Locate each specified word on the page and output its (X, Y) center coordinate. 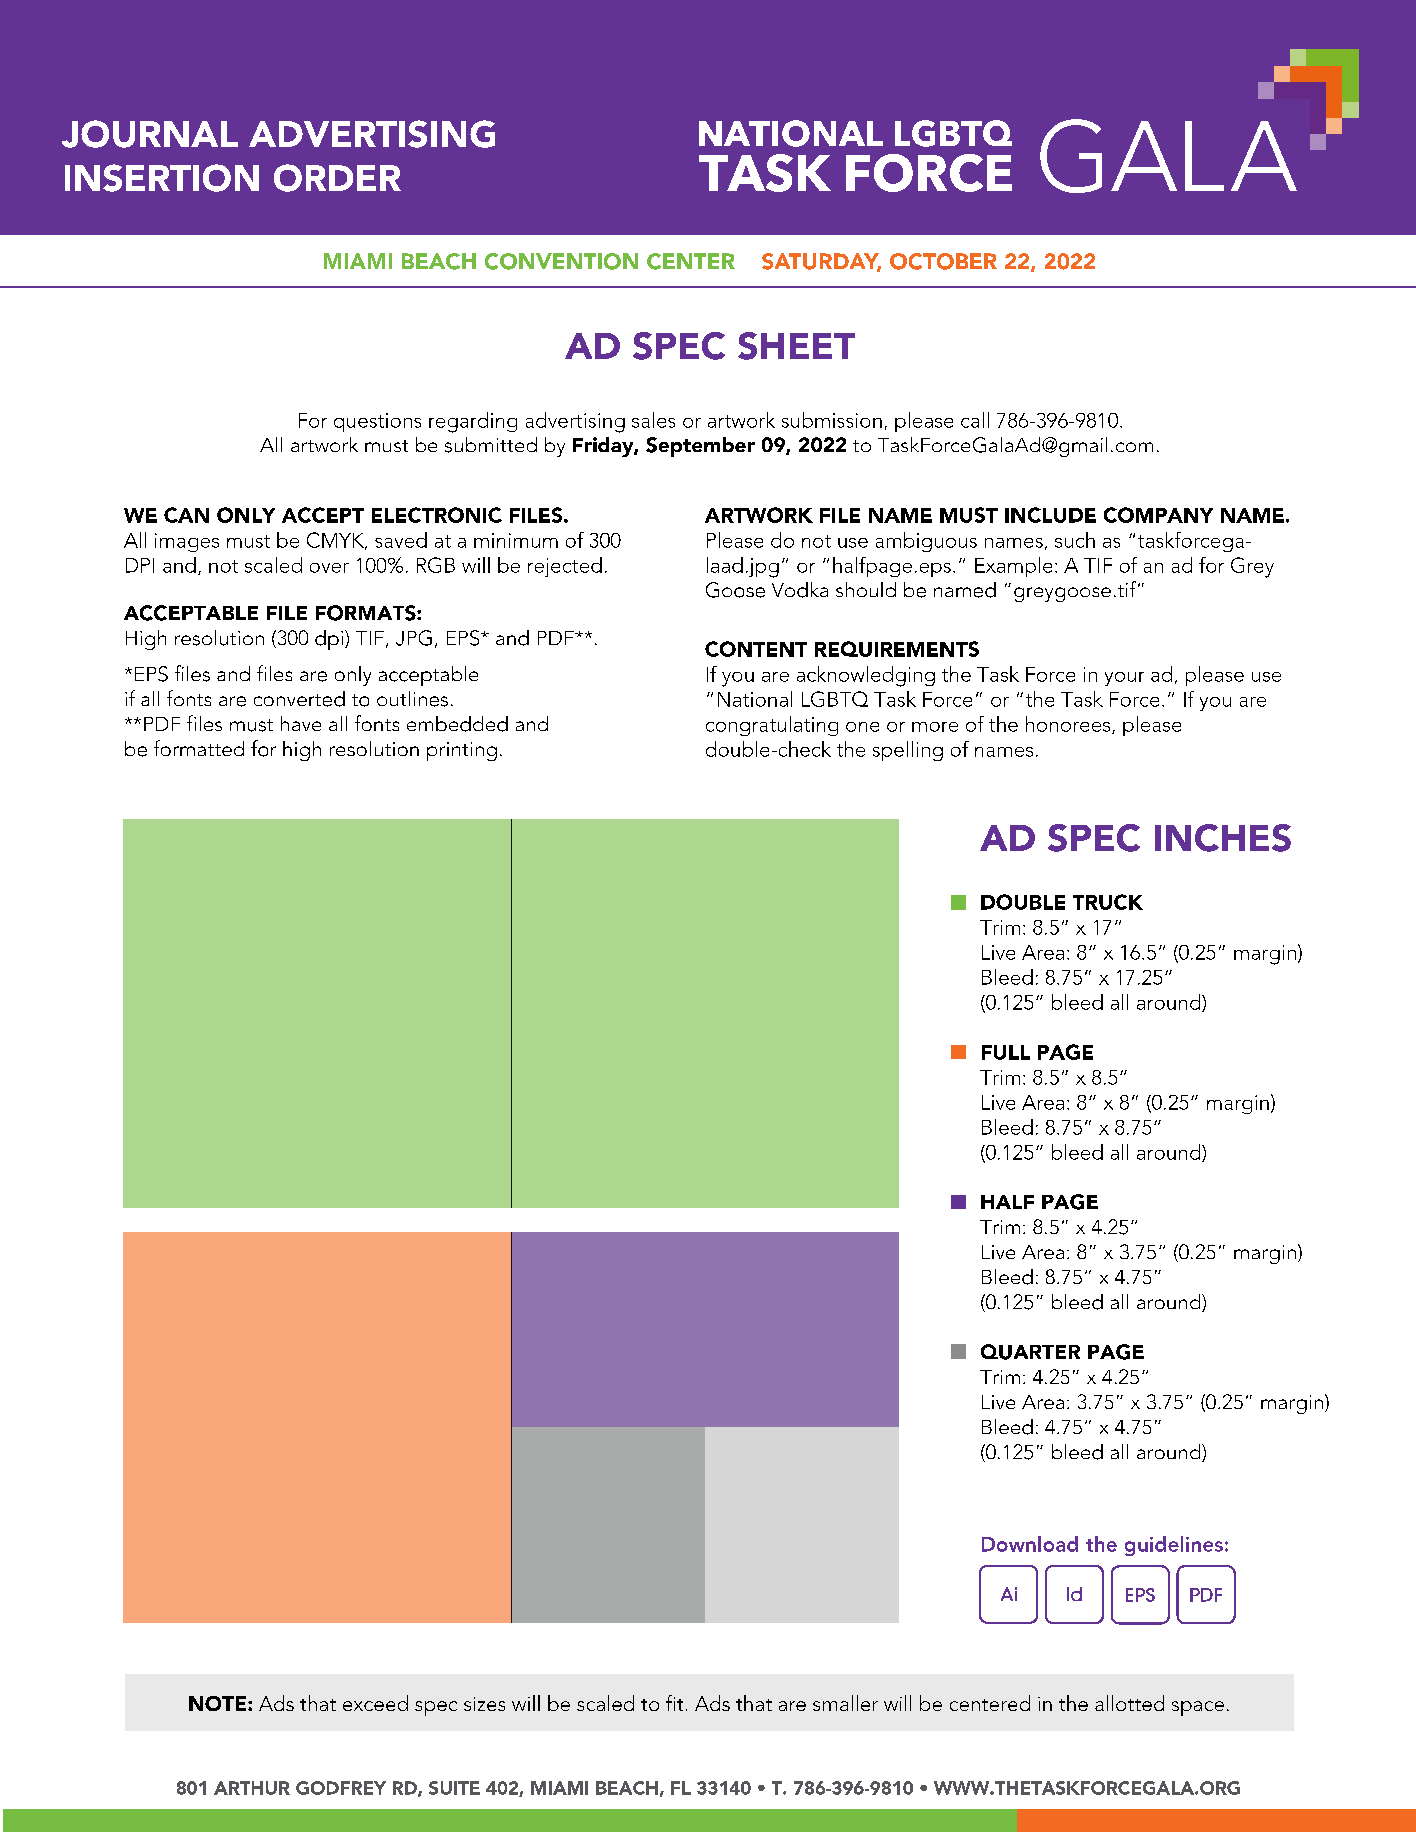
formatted (199, 748)
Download (1030, 1544)
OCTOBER (943, 261)
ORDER (337, 178)
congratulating (772, 726)
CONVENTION (561, 261)
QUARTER (1030, 1352)
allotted (1129, 1703)
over (329, 568)
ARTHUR (252, 1788)
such (1075, 540)
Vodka (800, 590)
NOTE (219, 1703)
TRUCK (1108, 902)
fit (674, 1703)
